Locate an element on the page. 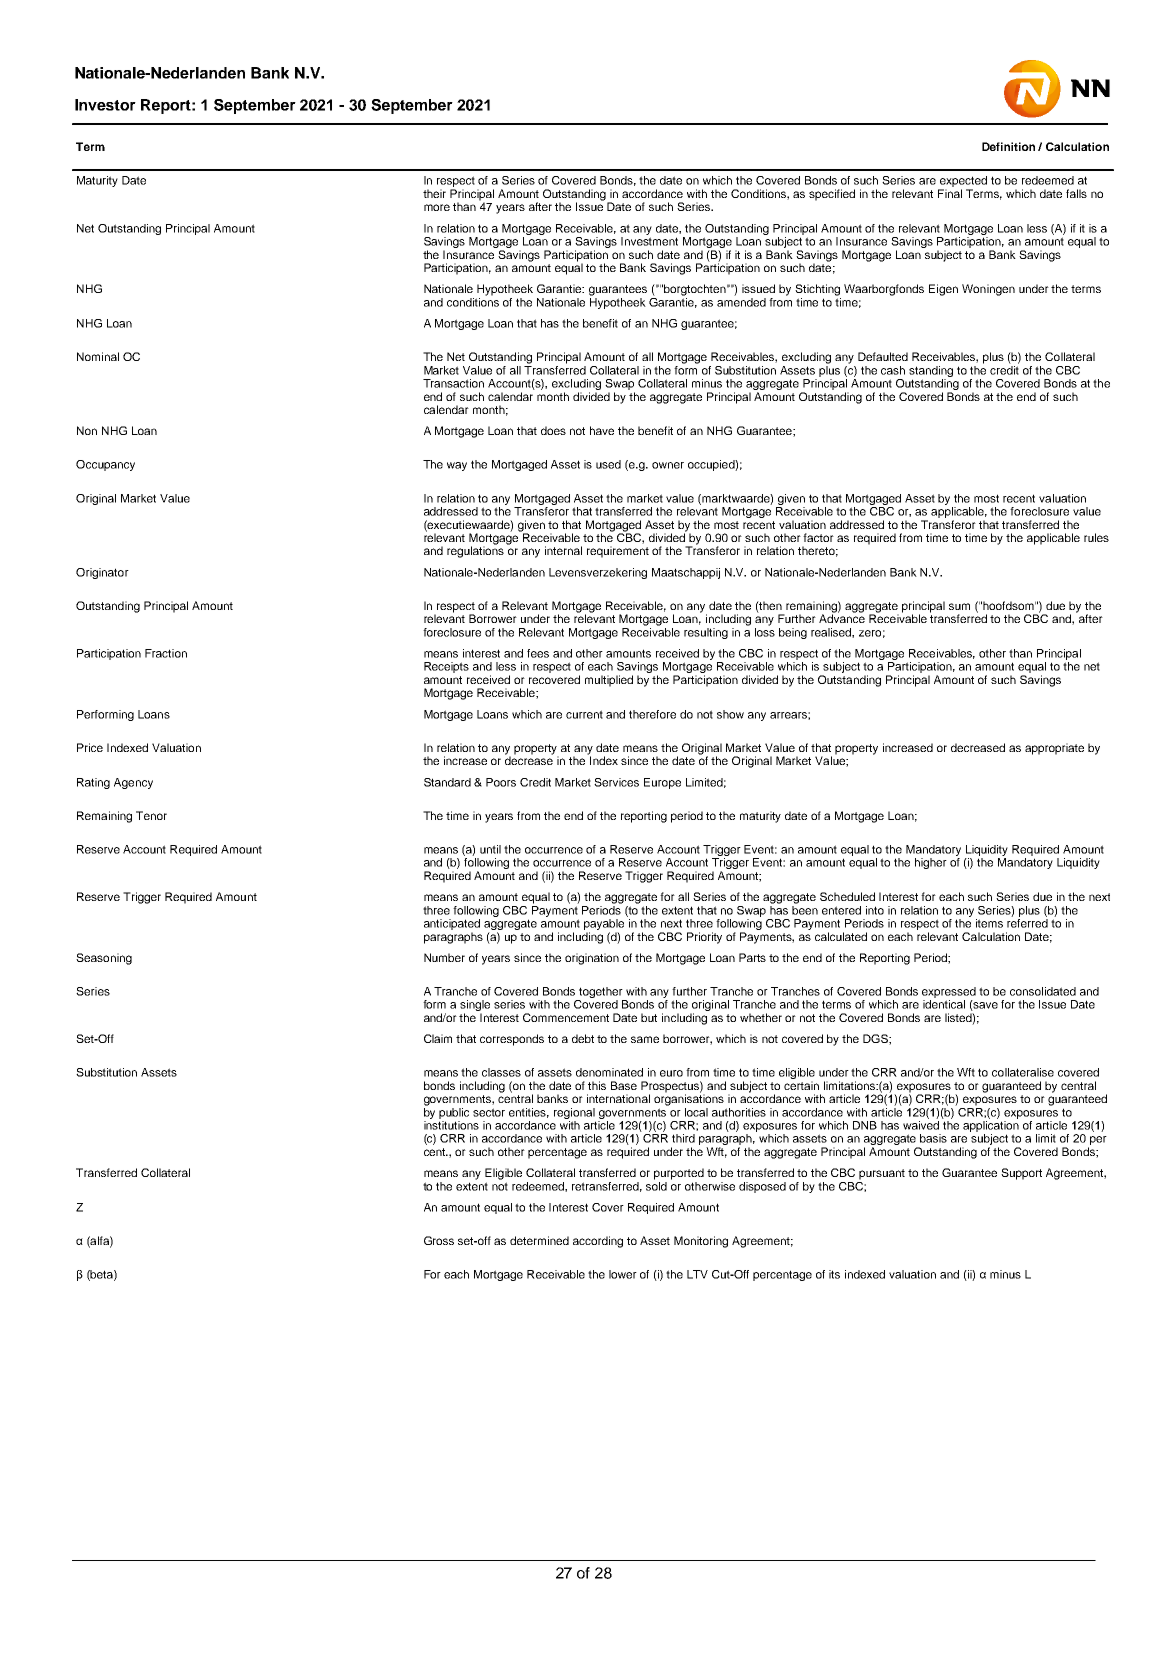 The image size is (1176, 1663). Investor is located at coordinates (105, 105).
